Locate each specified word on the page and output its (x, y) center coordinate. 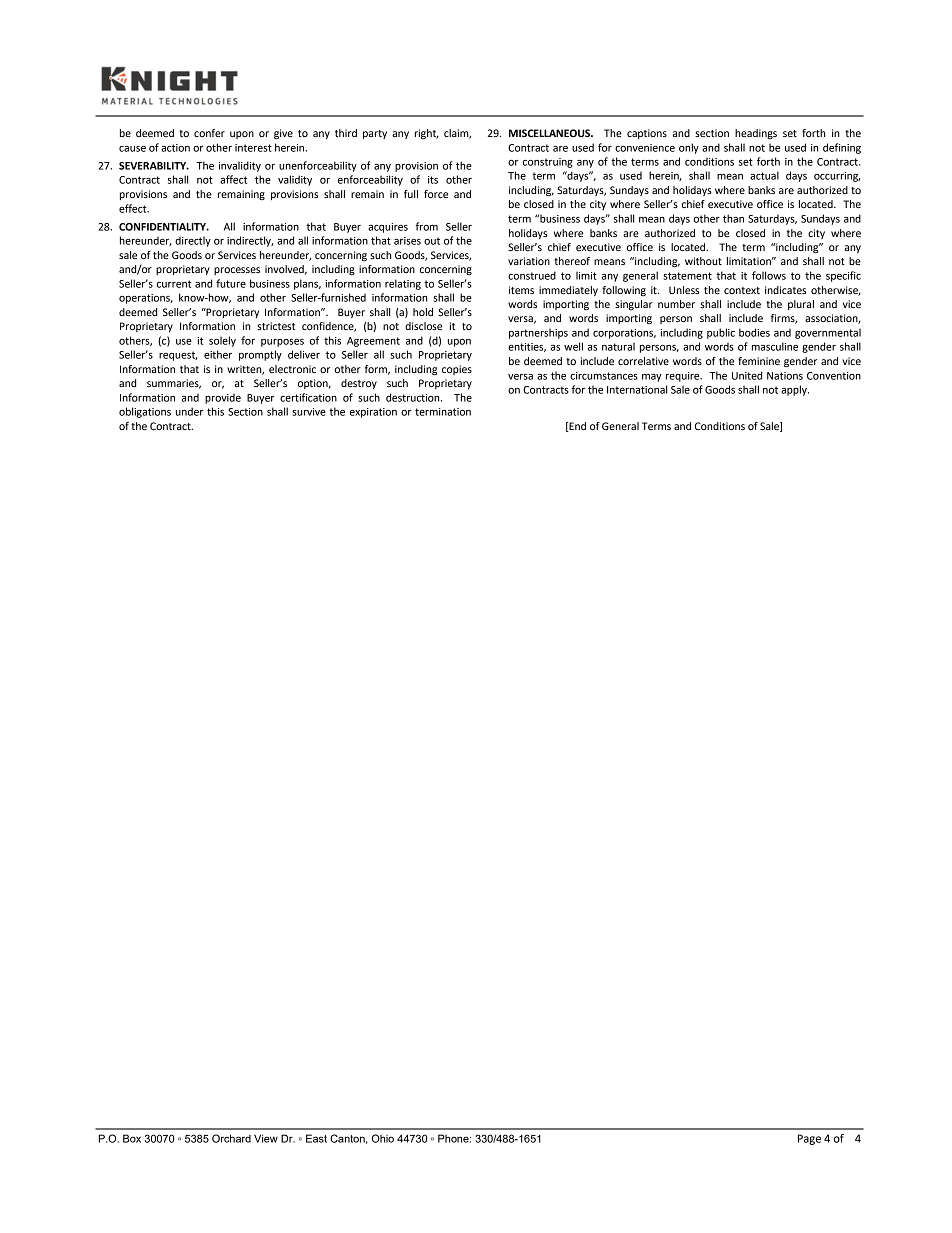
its (433, 180)
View (266, 1138)
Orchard (231, 1138)
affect (233, 179)
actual (764, 175)
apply (795, 390)
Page (809, 1139)
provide (223, 398)
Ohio (383, 1138)
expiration (373, 413)
